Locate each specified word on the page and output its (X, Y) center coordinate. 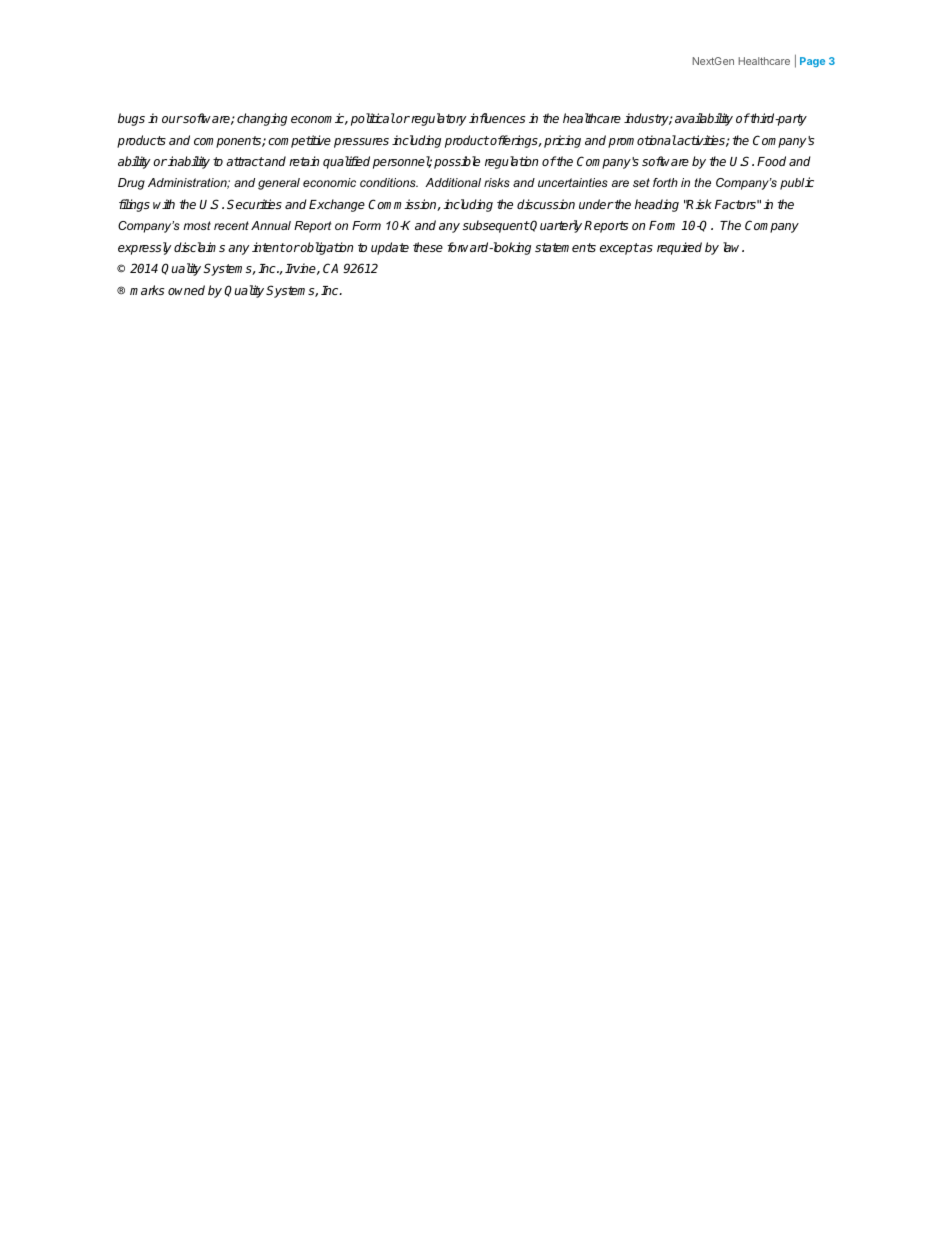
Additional (453, 182)
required (679, 248)
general (279, 184)
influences (497, 118)
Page (812, 62)
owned (186, 290)
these (428, 247)
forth (665, 182)
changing (262, 119)
